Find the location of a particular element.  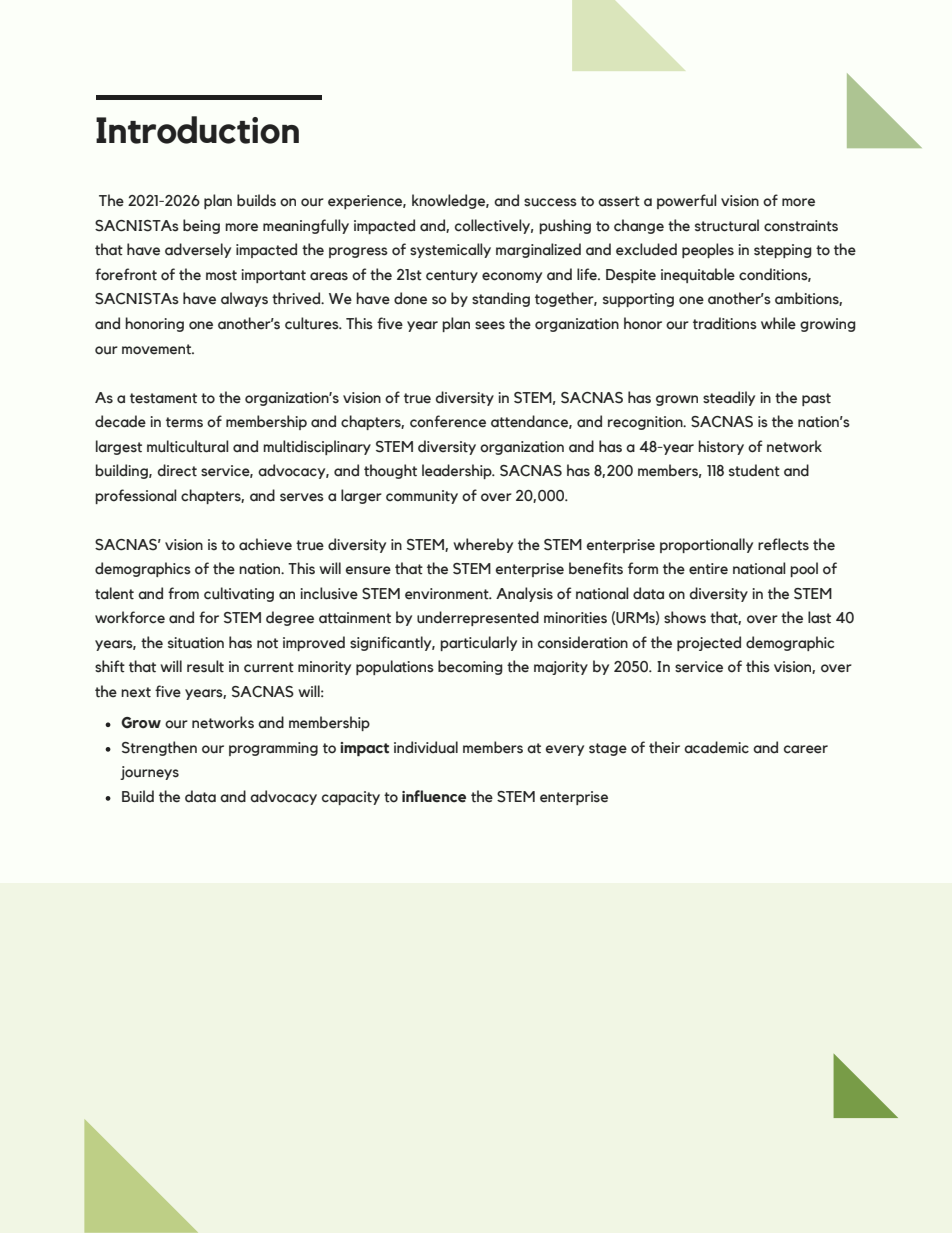

movement is located at coordinates (158, 349).
